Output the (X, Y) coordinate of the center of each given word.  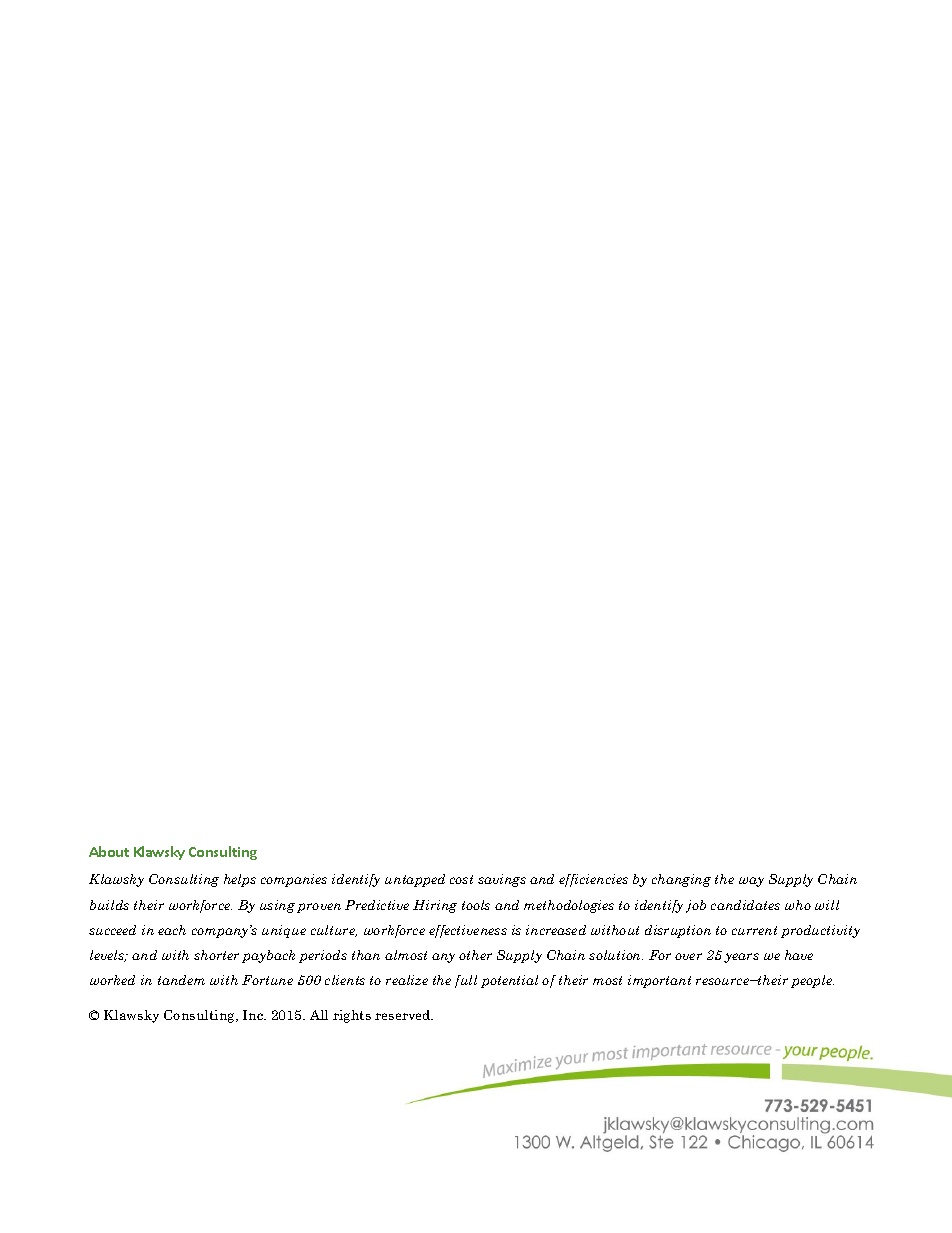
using (277, 906)
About (109, 851)
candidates (745, 905)
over (688, 956)
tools (476, 905)
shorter (216, 955)
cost (461, 879)
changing (681, 880)
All (319, 1015)
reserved (404, 1015)
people (812, 981)
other (475, 955)
